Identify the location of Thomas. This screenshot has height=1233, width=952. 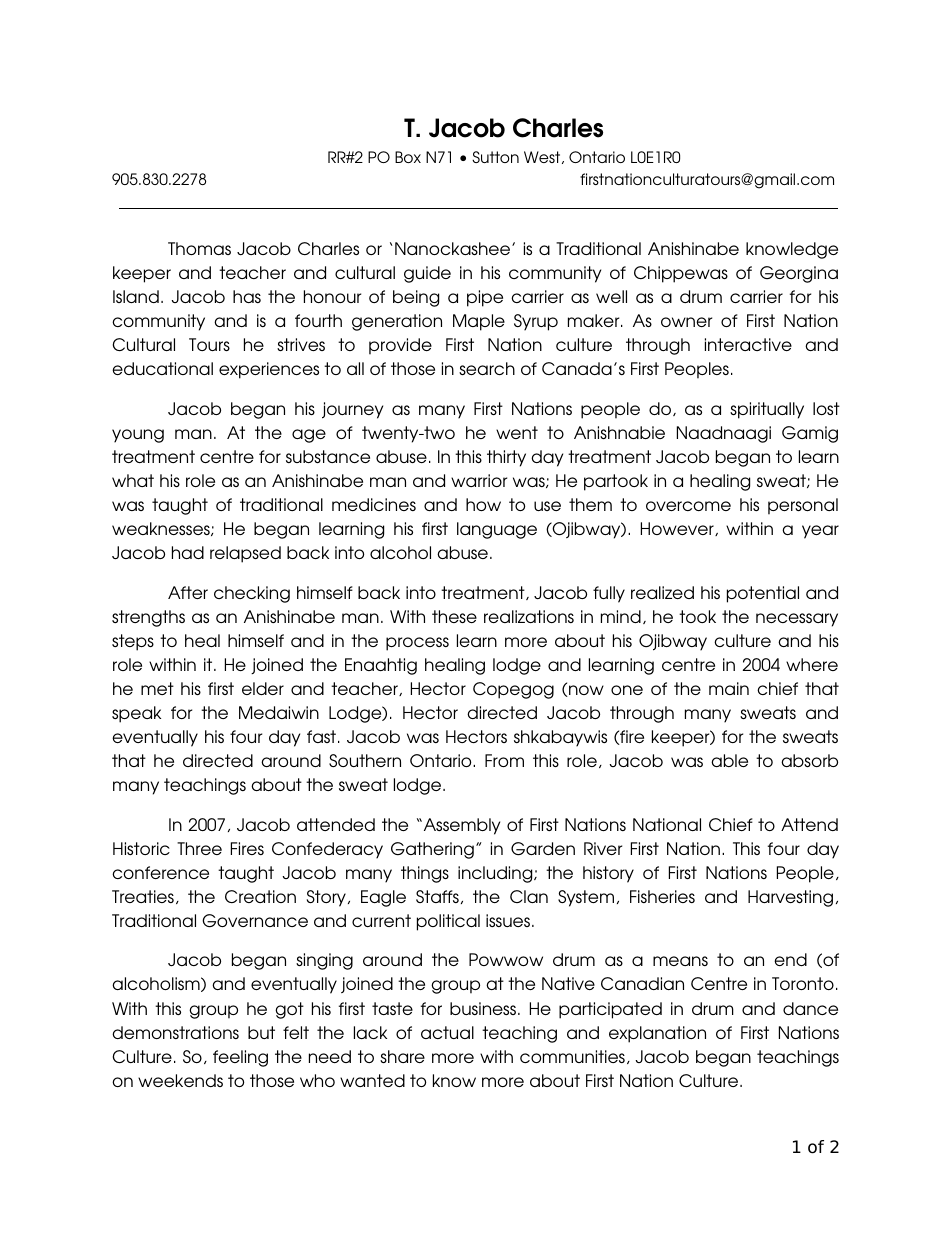
(199, 248).
